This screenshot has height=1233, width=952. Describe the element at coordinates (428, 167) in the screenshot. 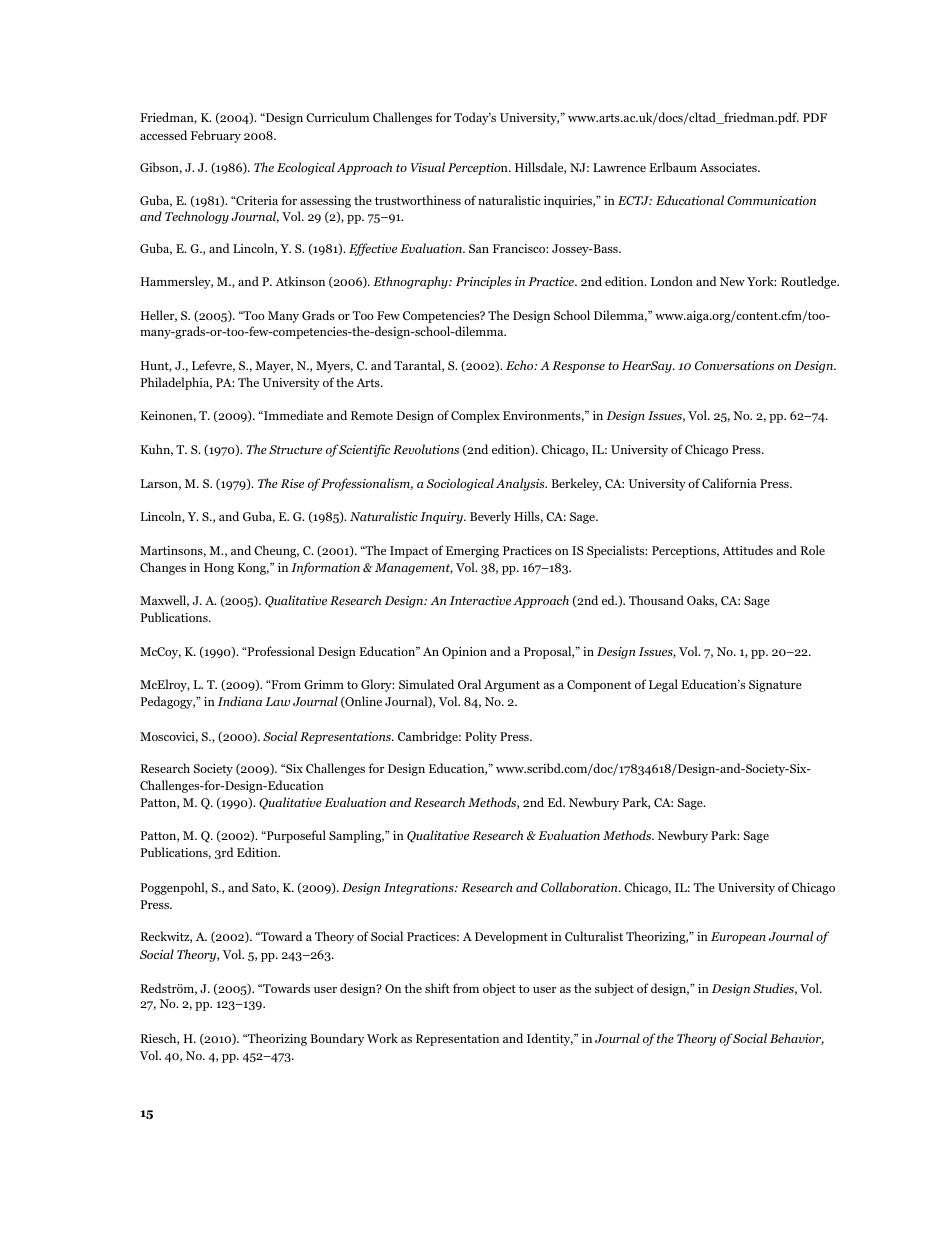

I see `Visual` at that location.
